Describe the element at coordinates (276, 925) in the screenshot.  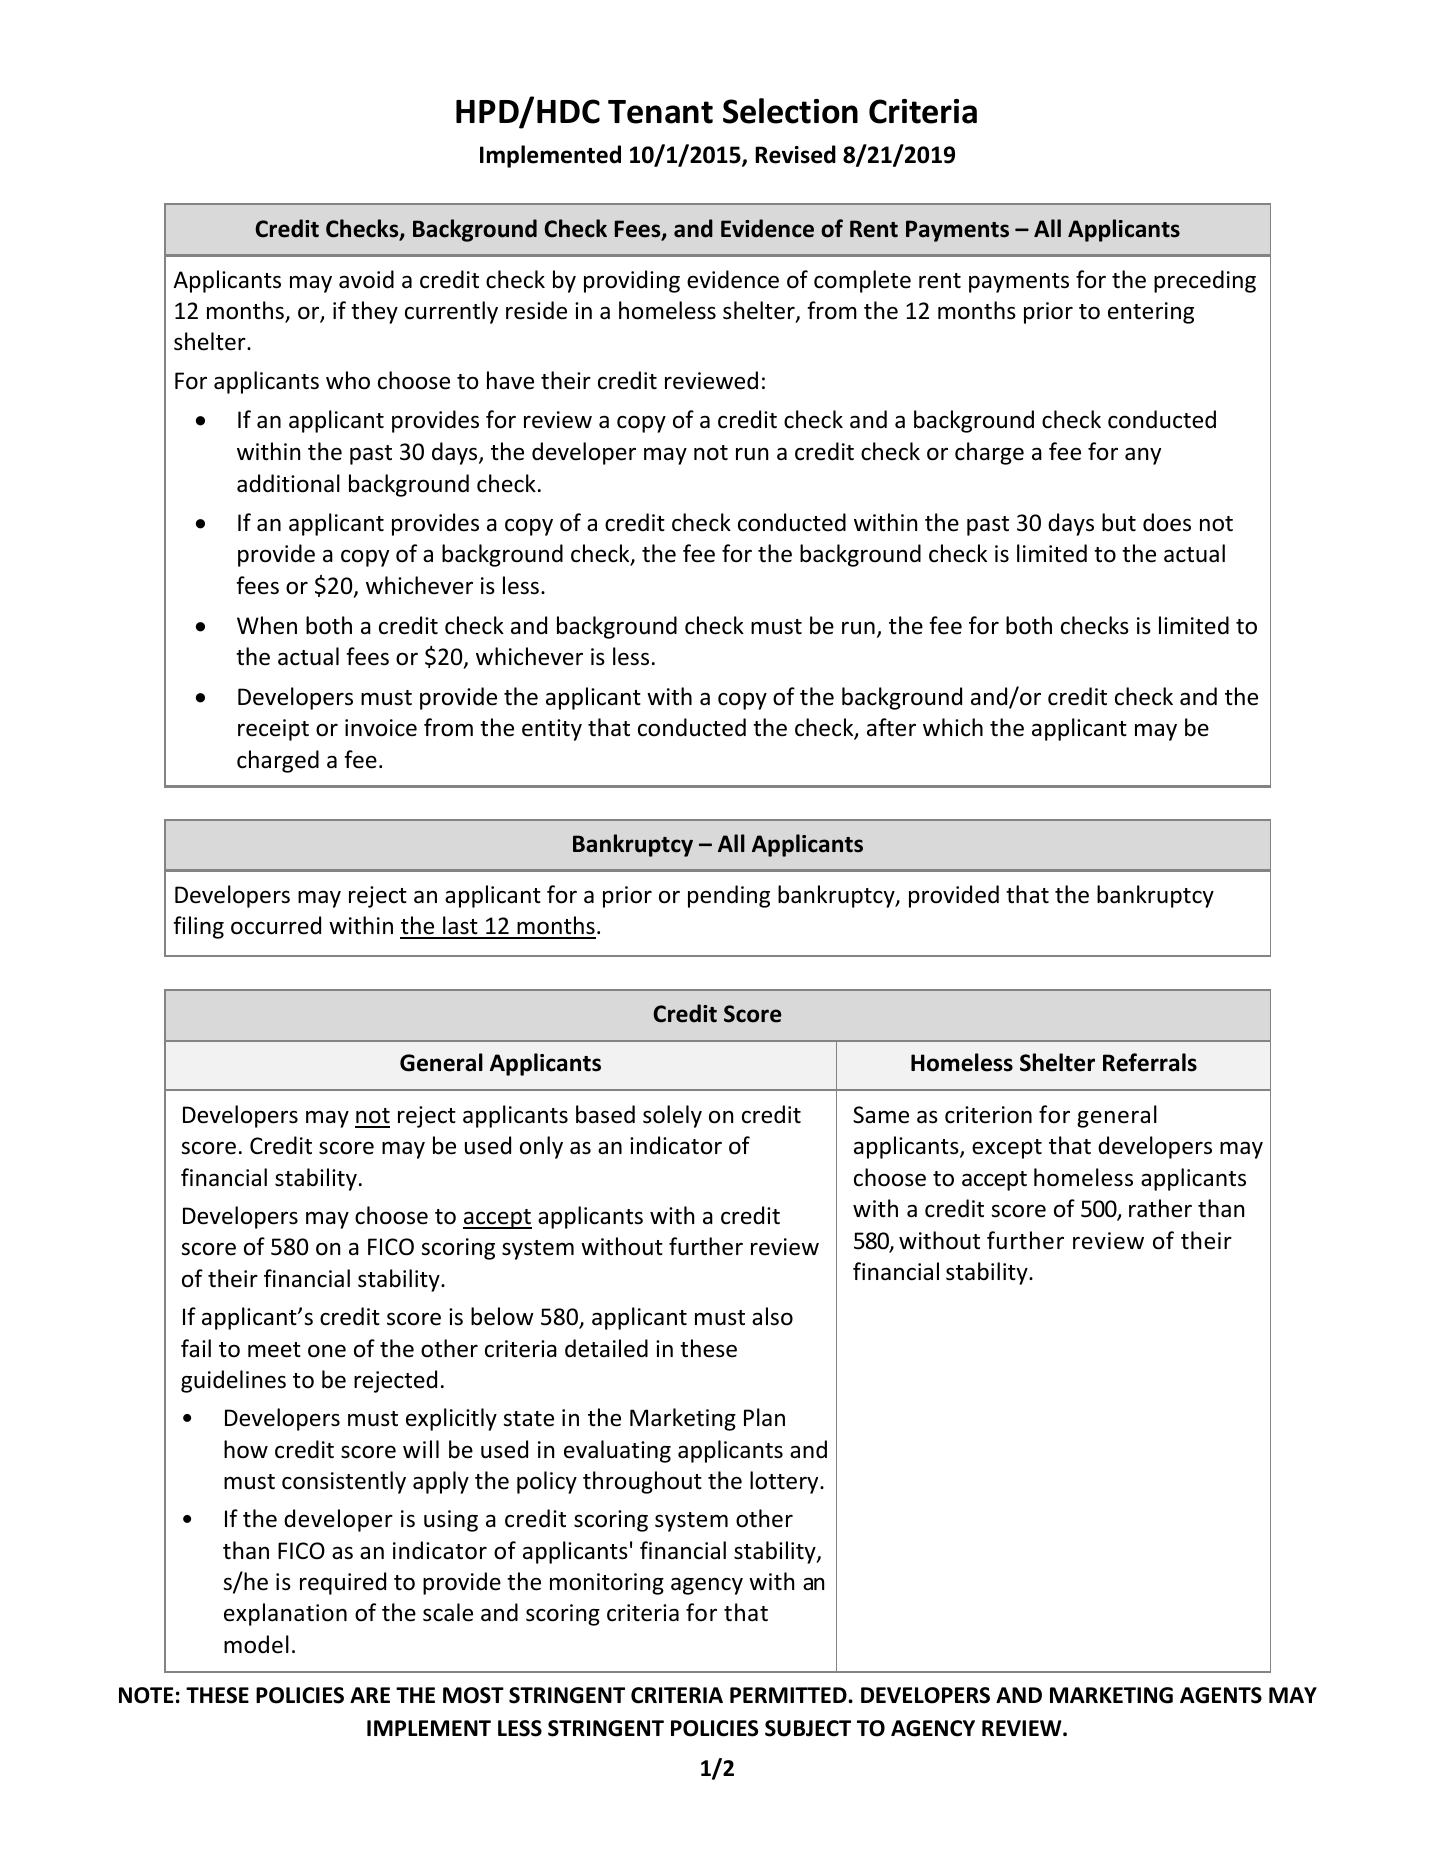
I see `occurred` at that location.
